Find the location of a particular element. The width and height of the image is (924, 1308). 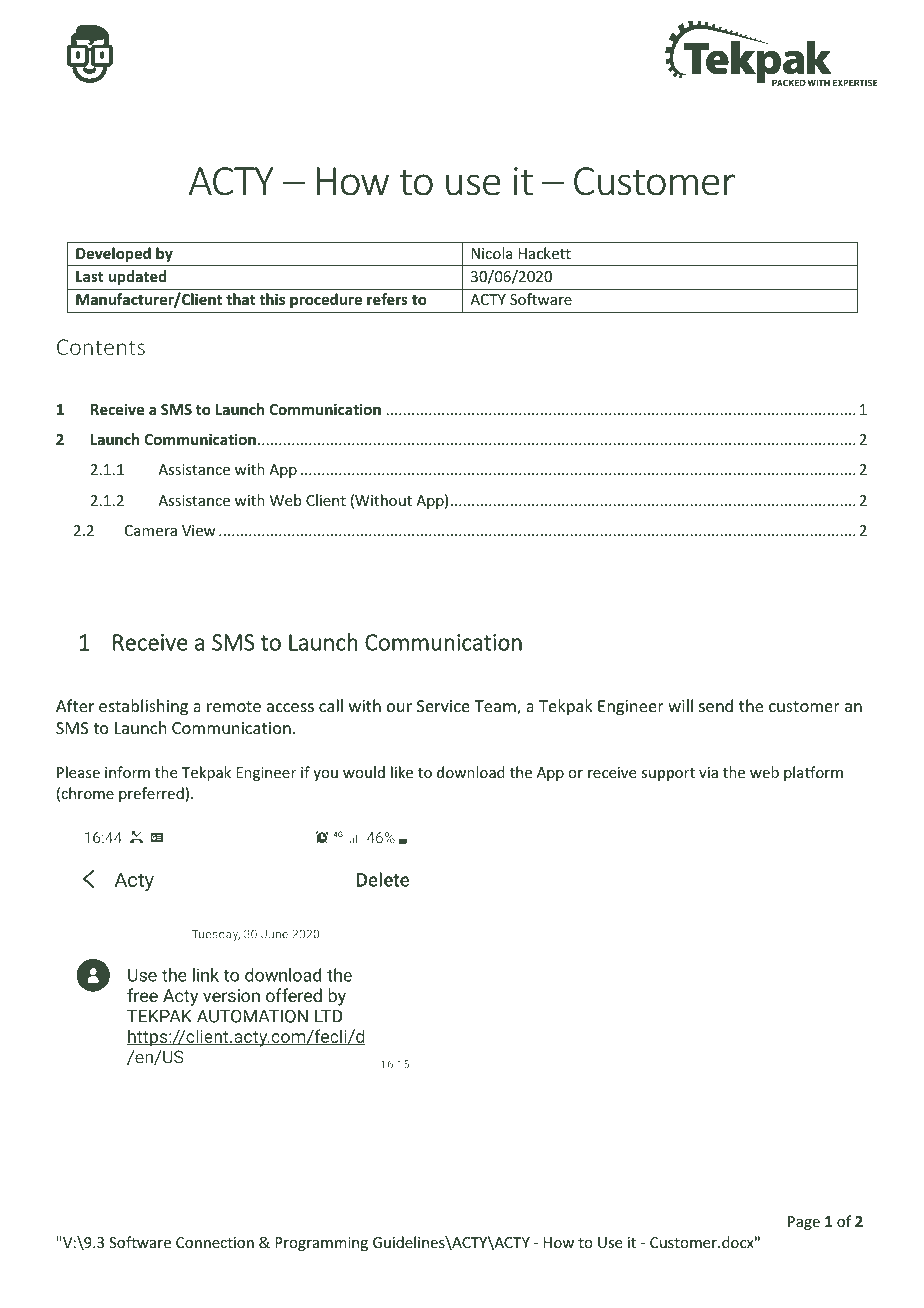

via is located at coordinates (708, 772).
